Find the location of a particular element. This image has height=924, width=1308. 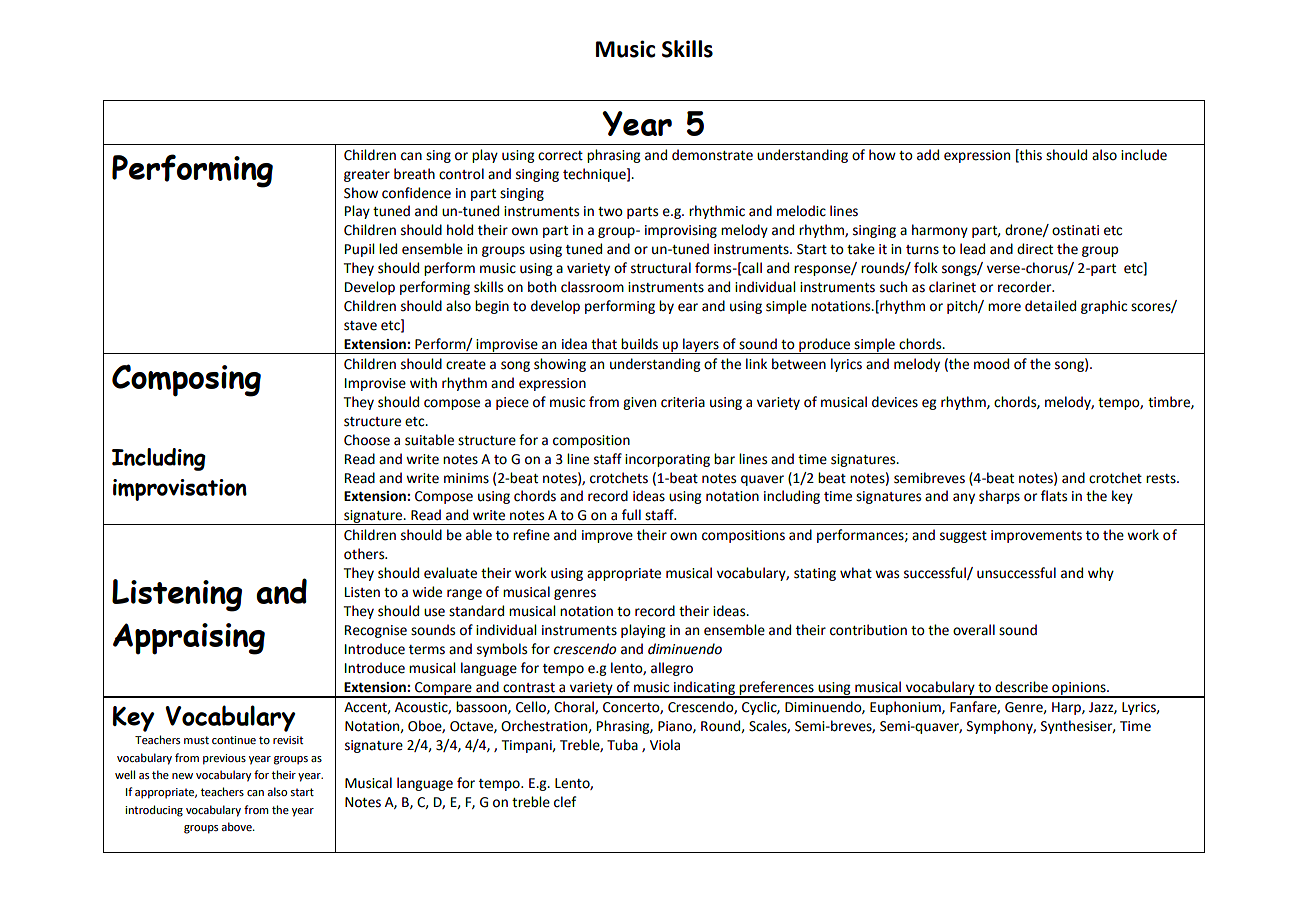

others is located at coordinates (365, 554).
